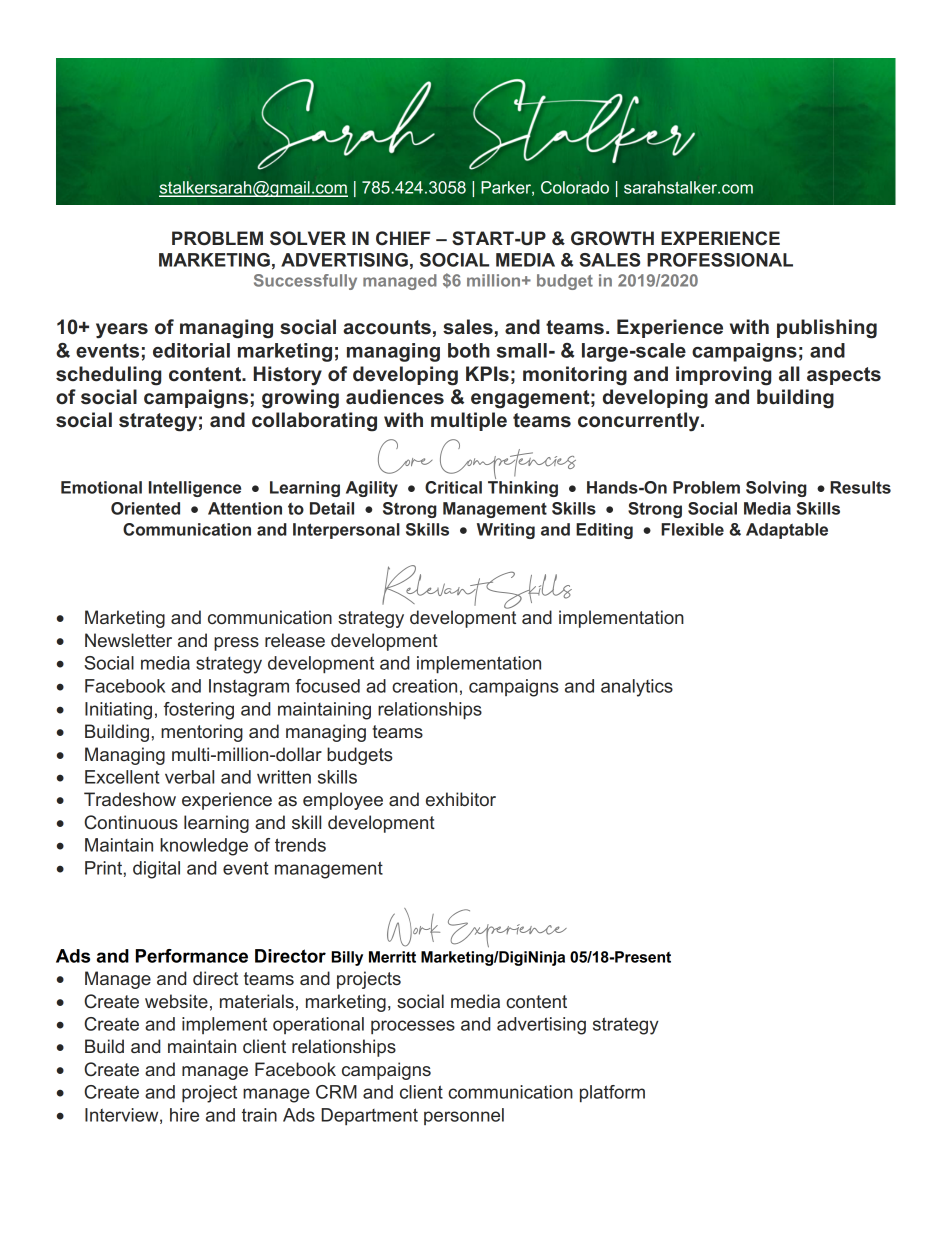 The width and height of the screenshot is (952, 1233). Describe the element at coordinates (184, 1115) in the screenshot. I see `hire` at that location.
